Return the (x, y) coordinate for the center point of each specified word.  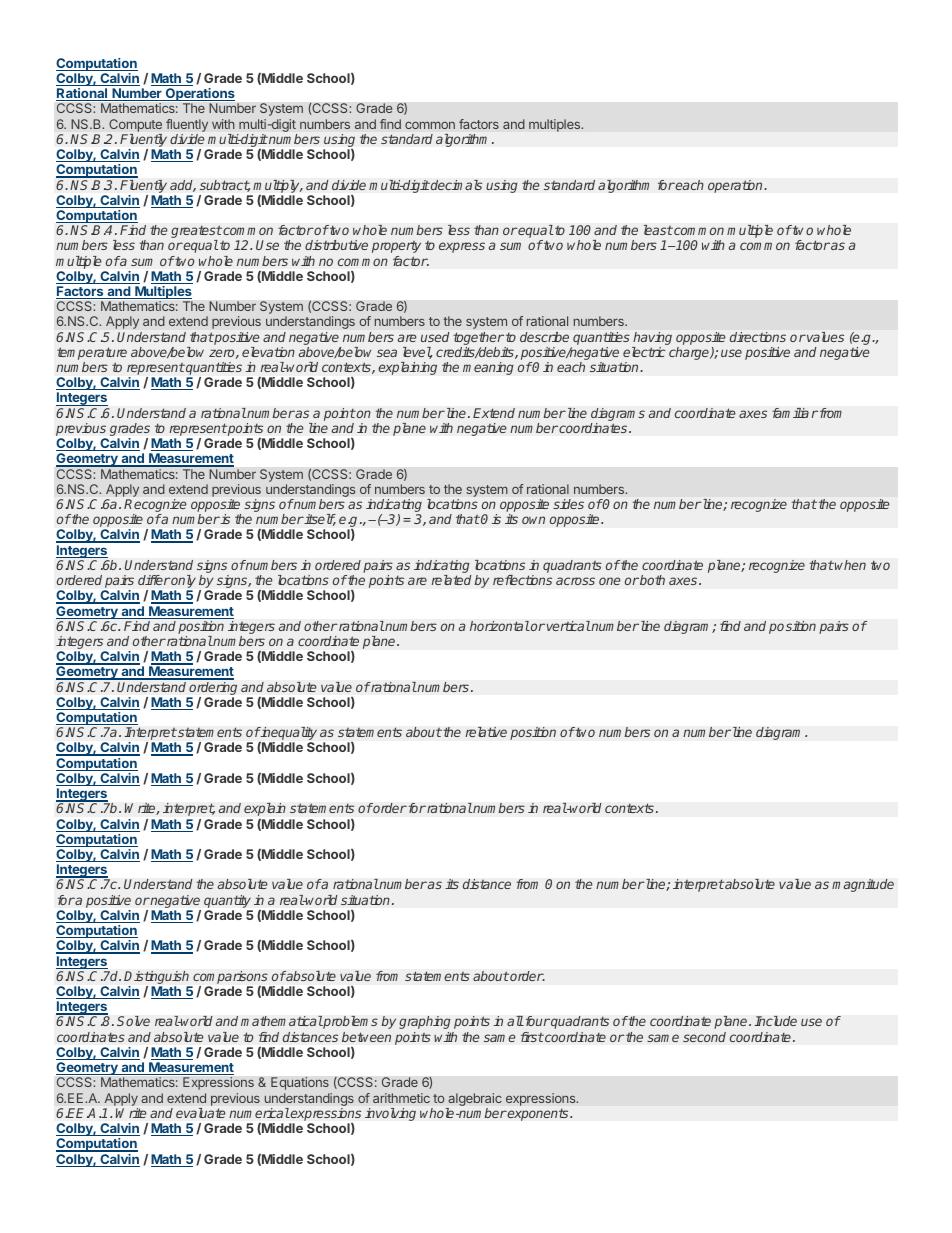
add (183, 186)
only (183, 583)
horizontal (500, 626)
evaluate (200, 1113)
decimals (455, 185)
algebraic (475, 1099)
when (850, 565)
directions (758, 337)
